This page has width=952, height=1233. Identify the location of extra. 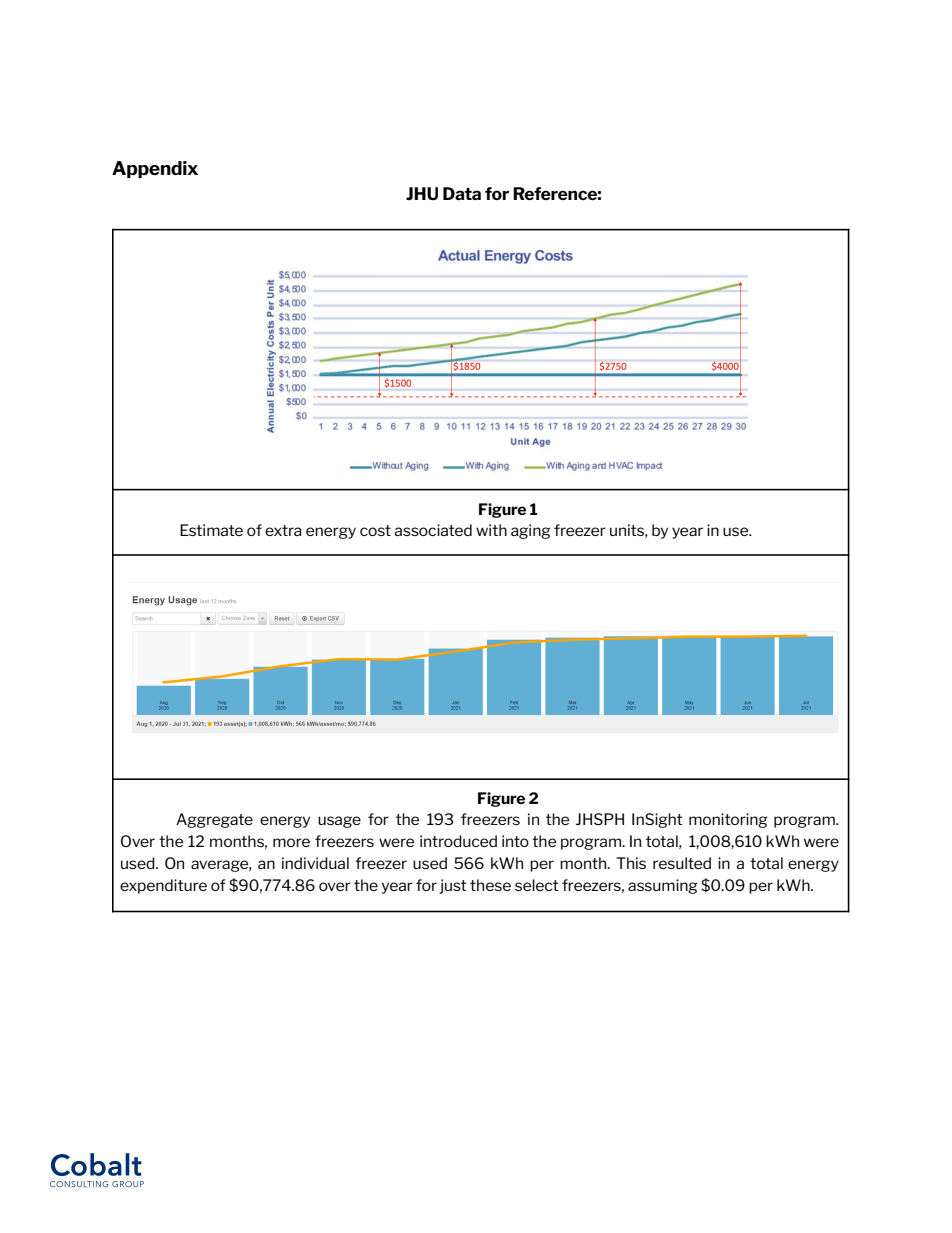
(283, 530).
